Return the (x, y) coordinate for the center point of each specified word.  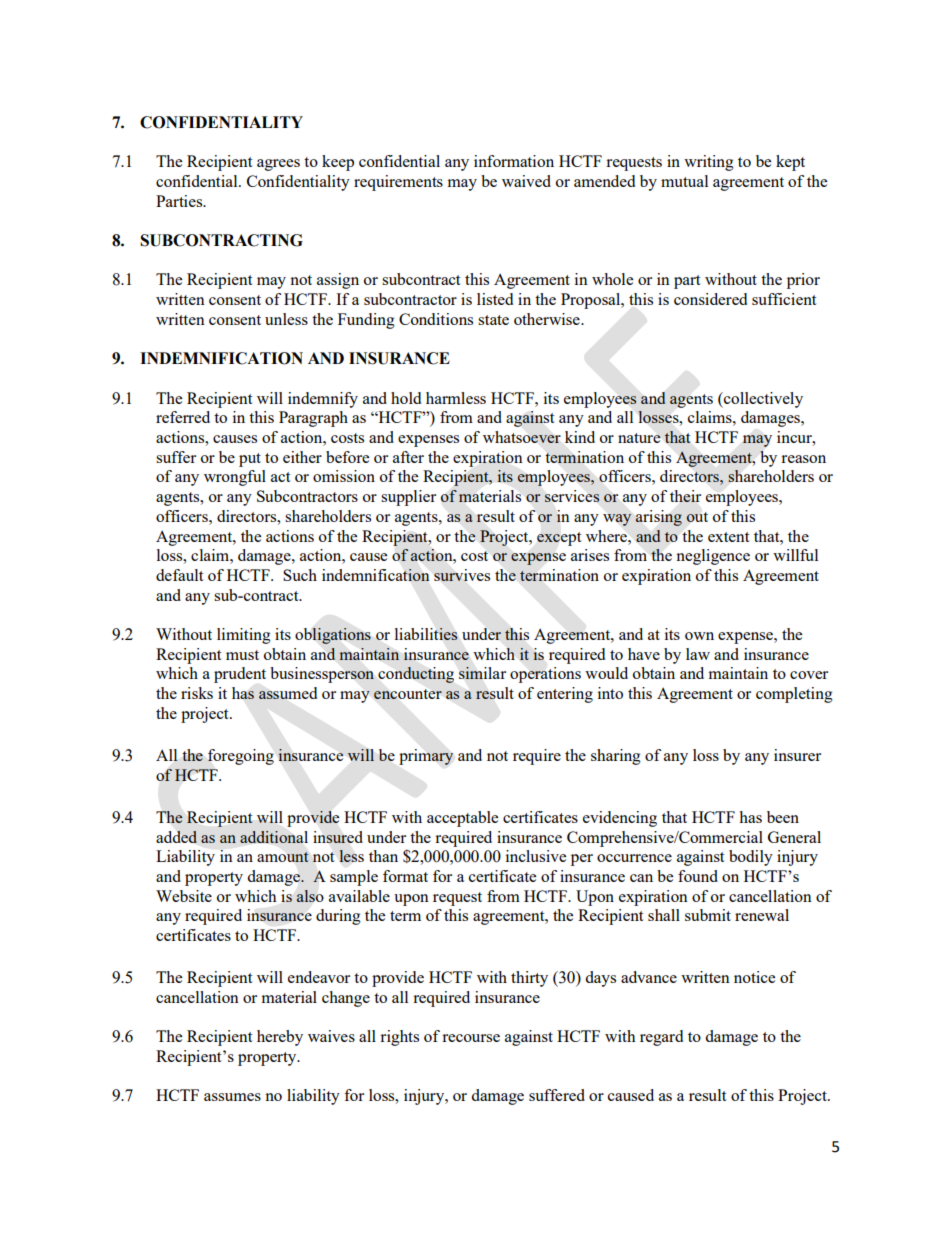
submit (708, 915)
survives (462, 575)
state (493, 320)
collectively (762, 400)
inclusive (536, 856)
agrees (278, 165)
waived (526, 181)
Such (300, 575)
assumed (288, 693)
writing (709, 163)
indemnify (323, 400)
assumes (232, 1097)
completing (794, 695)
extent (728, 537)
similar (482, 673)
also (310, 896)
